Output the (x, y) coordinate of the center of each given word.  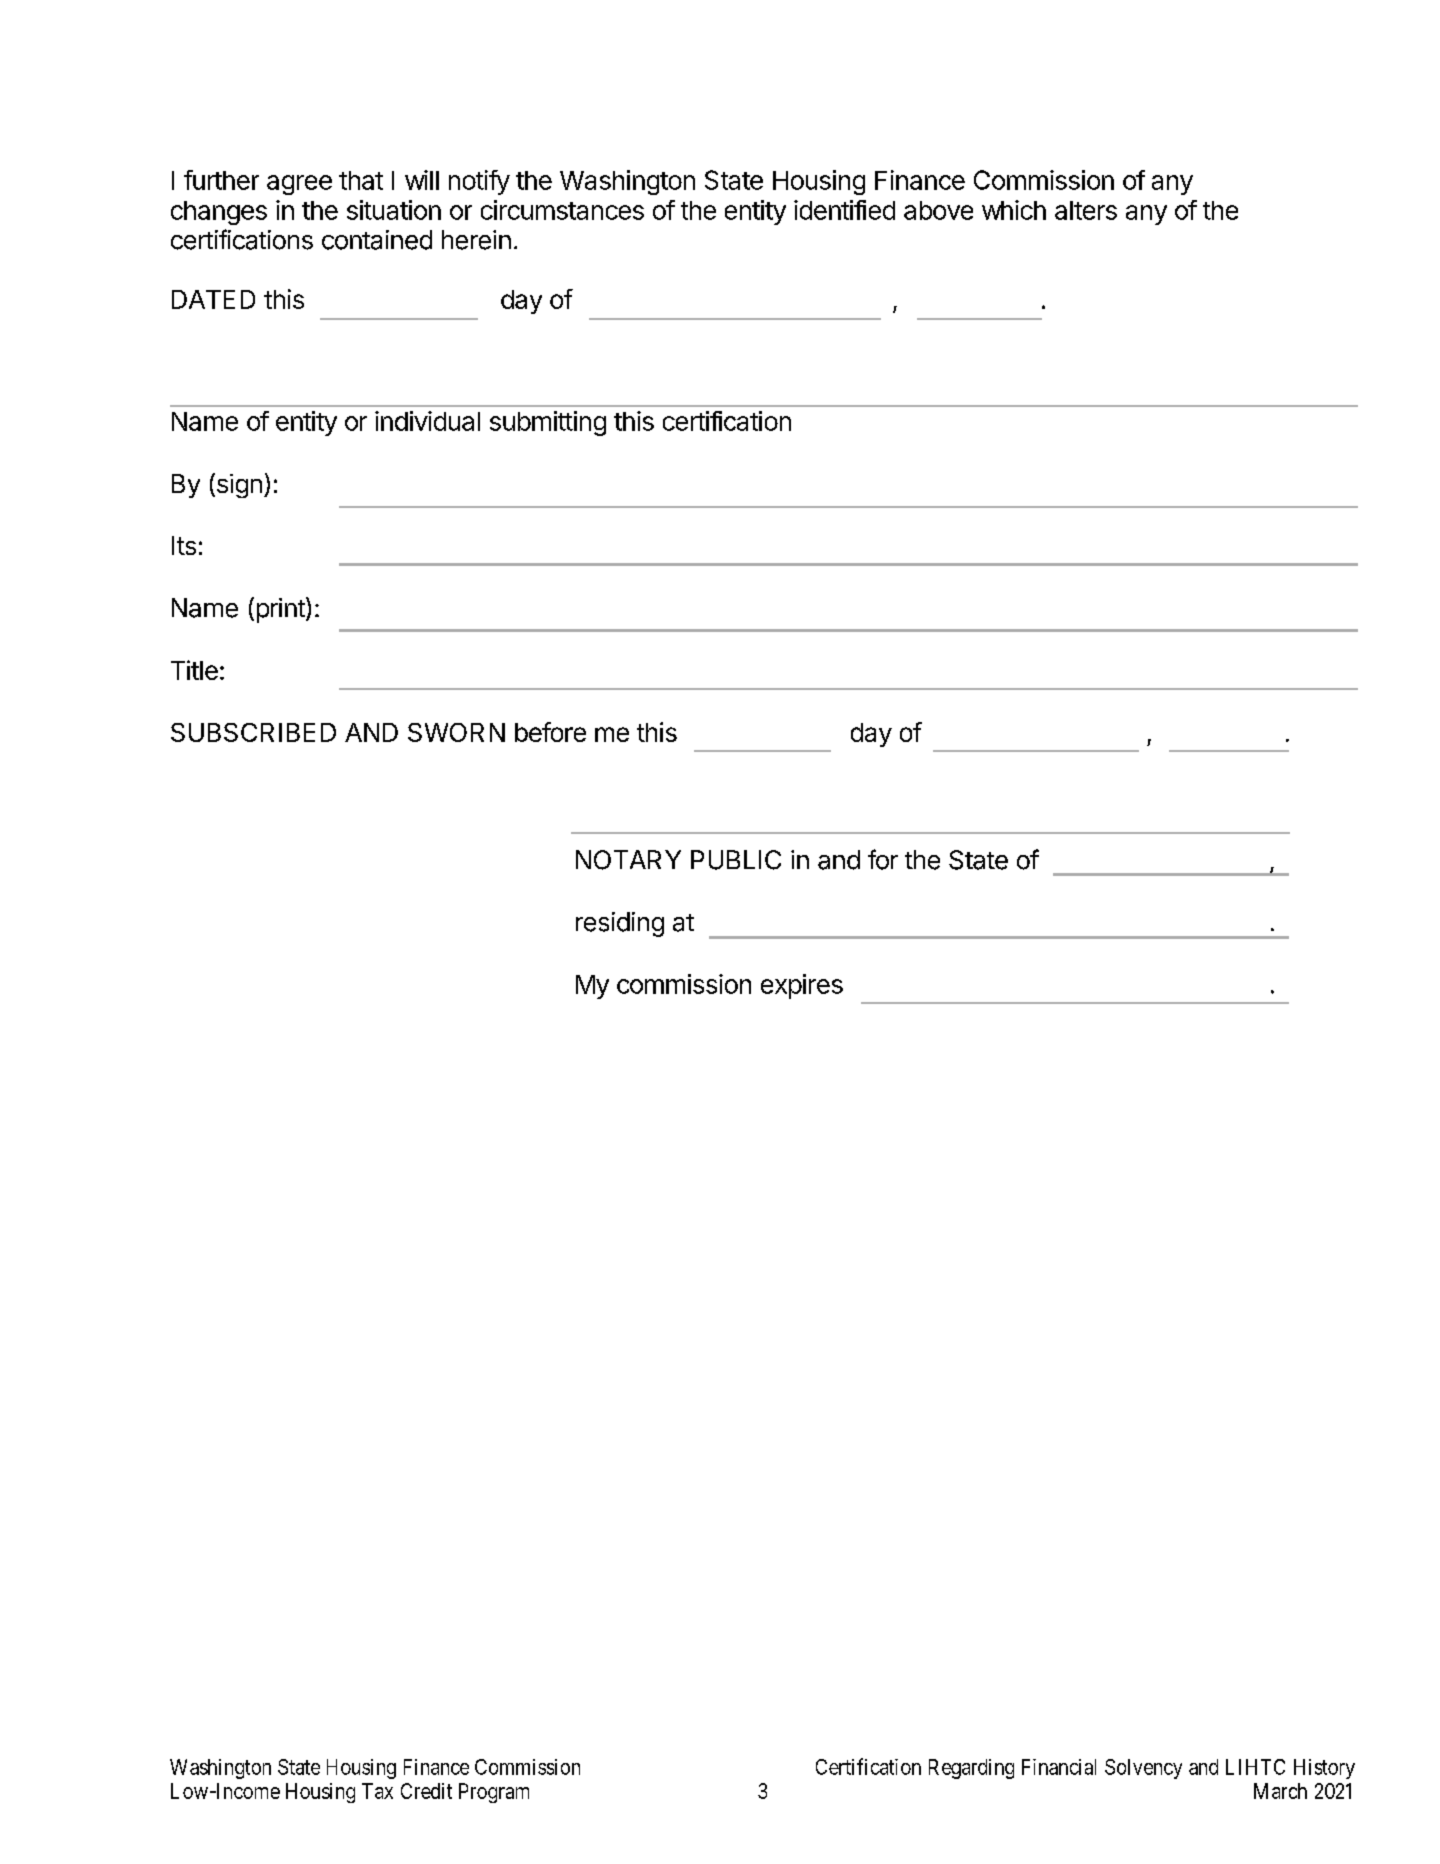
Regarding (971, 1769)
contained (377, 240)
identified (844, 210)
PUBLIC (736, 860)
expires (802, 986)
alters (1086, 210)
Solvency (1143, 1769)
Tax (377, 1791)
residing (620, 924)
